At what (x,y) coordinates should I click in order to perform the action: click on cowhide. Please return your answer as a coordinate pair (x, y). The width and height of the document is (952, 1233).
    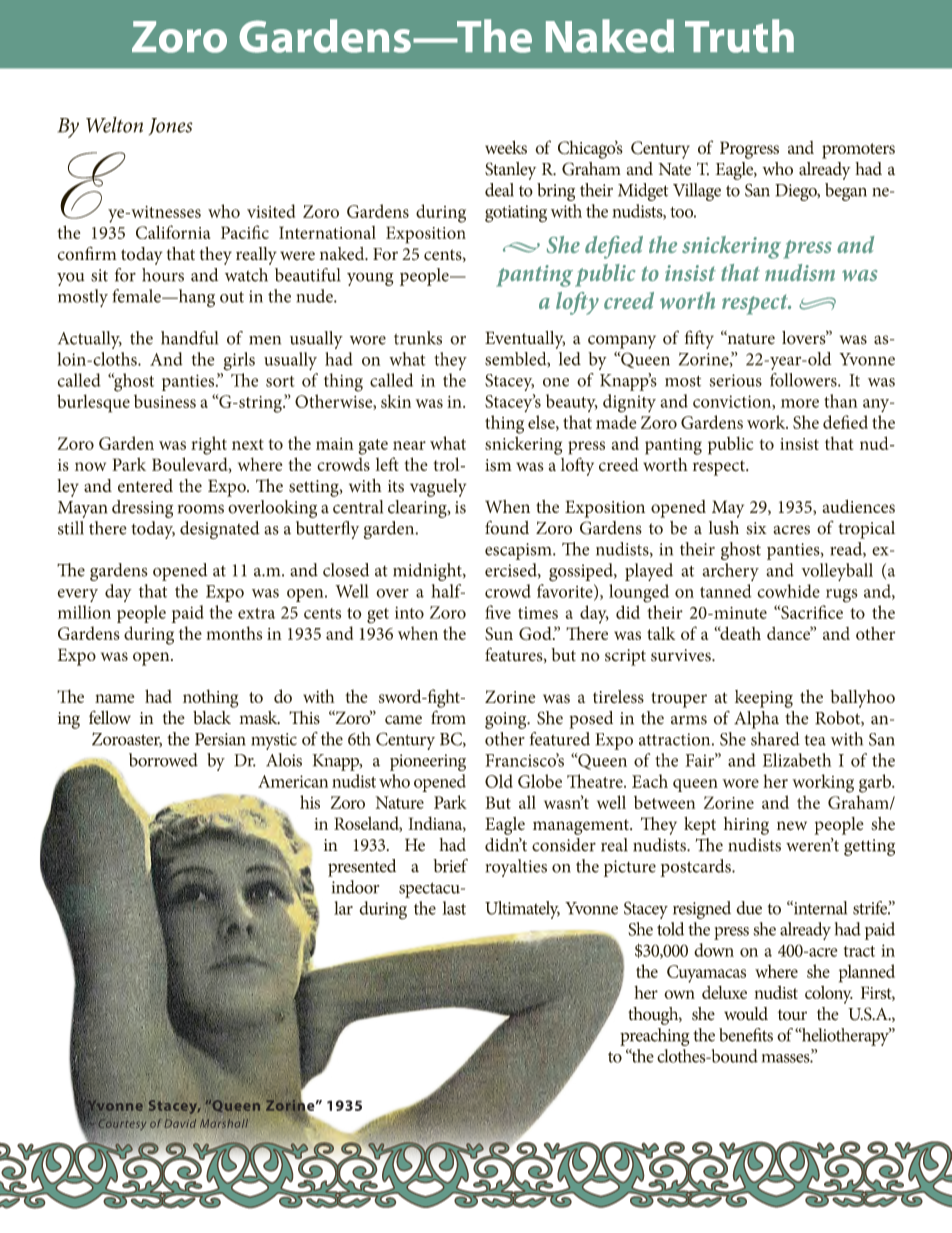
    Looking at the image, I should click on (788, 591).
